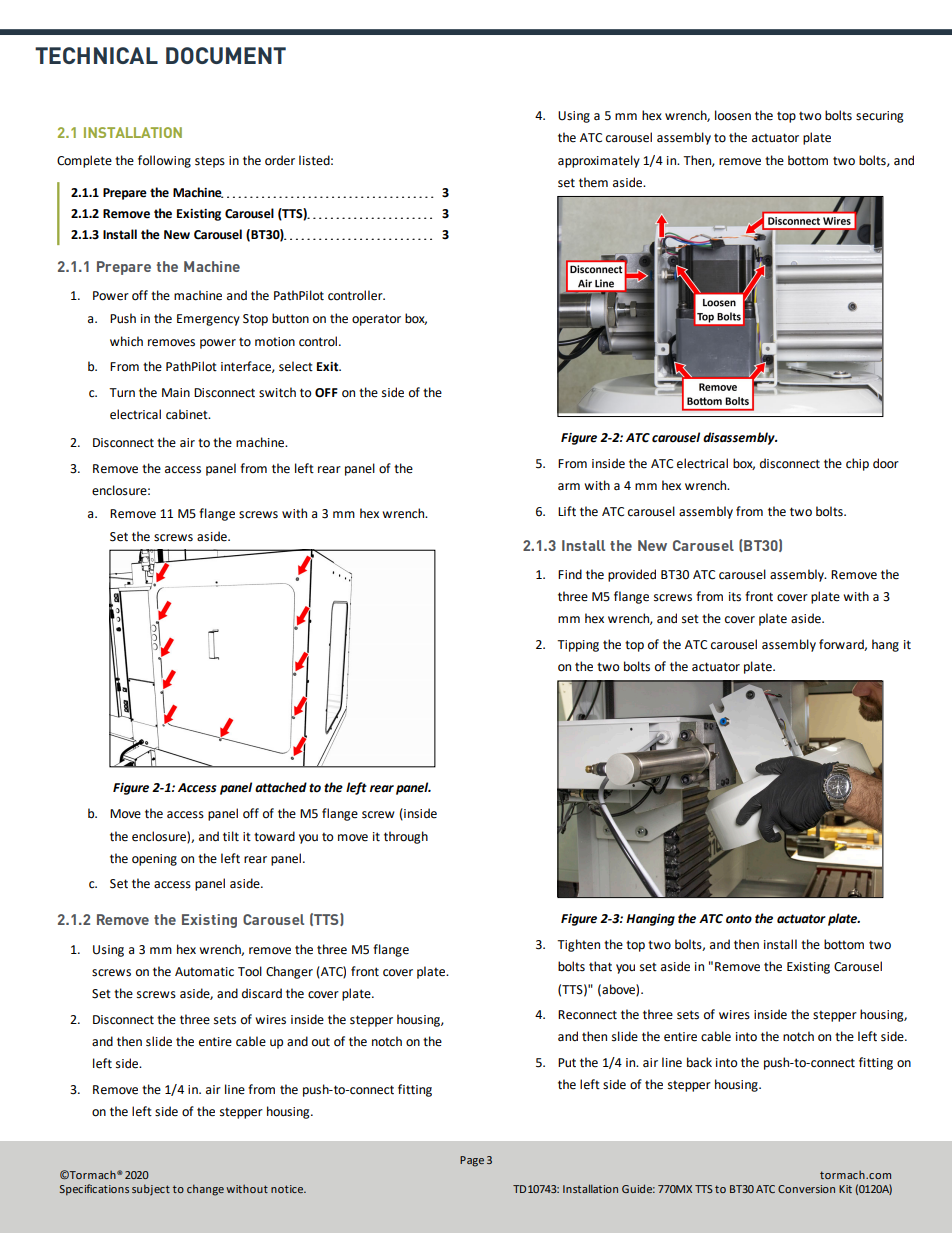 This screenshot has width=952, height=1233. Describe the element at coordinates (569, 487) in the screenshot. I see `arm` at that location.
